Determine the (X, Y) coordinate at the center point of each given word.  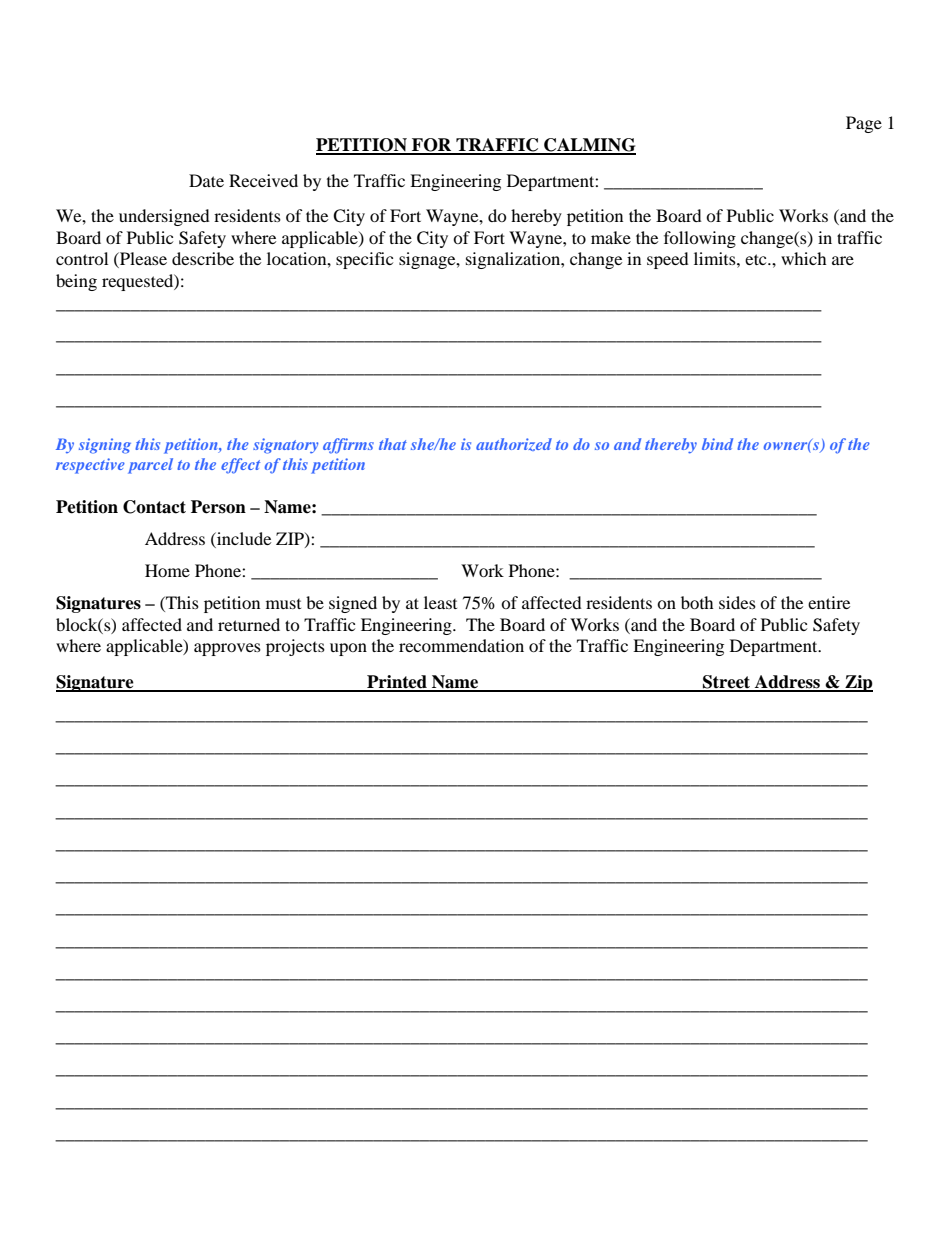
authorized (514, 444)
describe (203, 258)
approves (227, 649)
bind (717, 444)
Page (864, 124)
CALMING (589, 146)
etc (757, 259)
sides (737, 602)
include (243, 538)
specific (364, 260)
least (440, 602)
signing (105, 446)
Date (206, 180)
